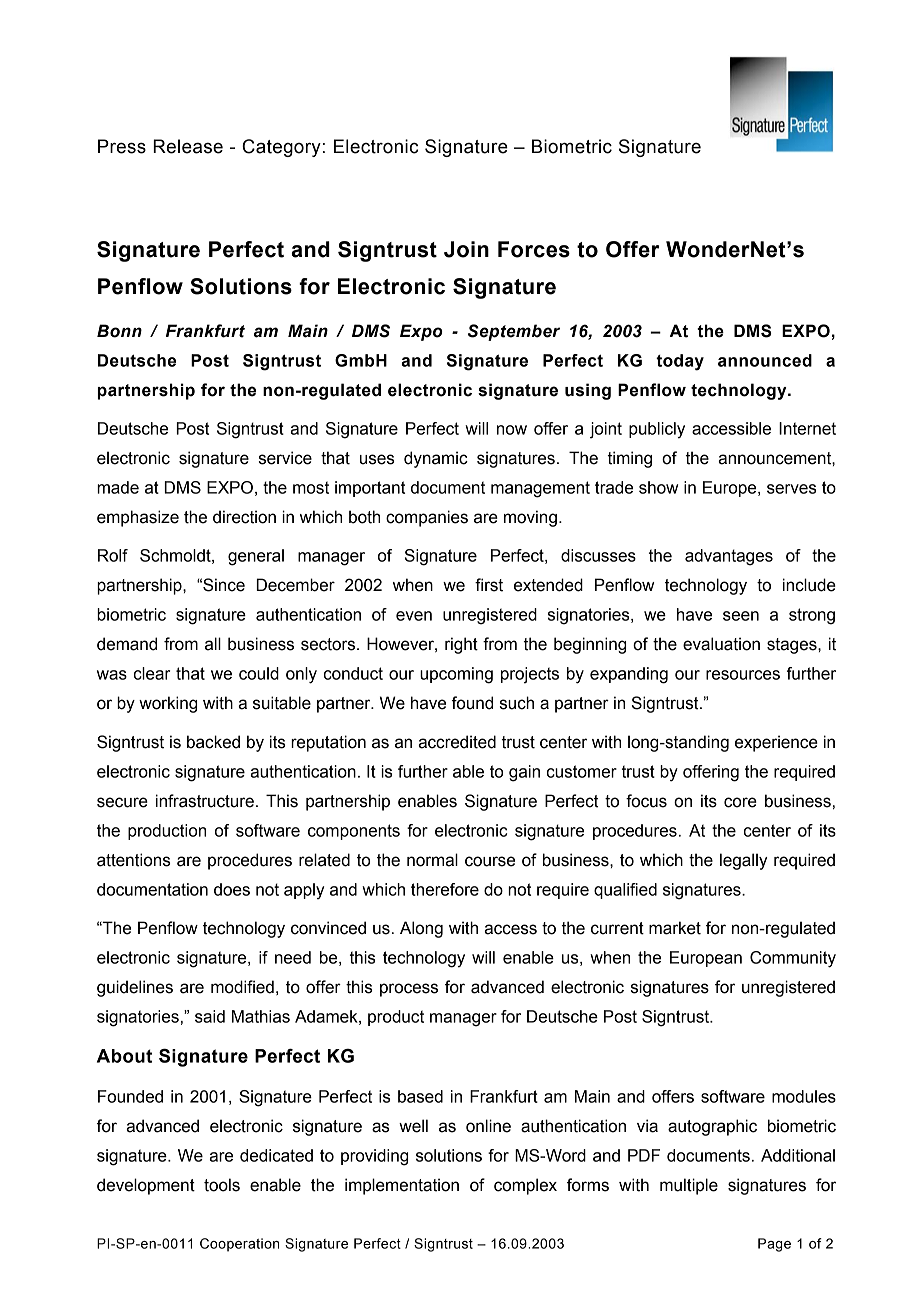 The image size is (924, 1308). Describe the element at coordinates (222, 1185) in the screenshot. I see `tools` at that location.
